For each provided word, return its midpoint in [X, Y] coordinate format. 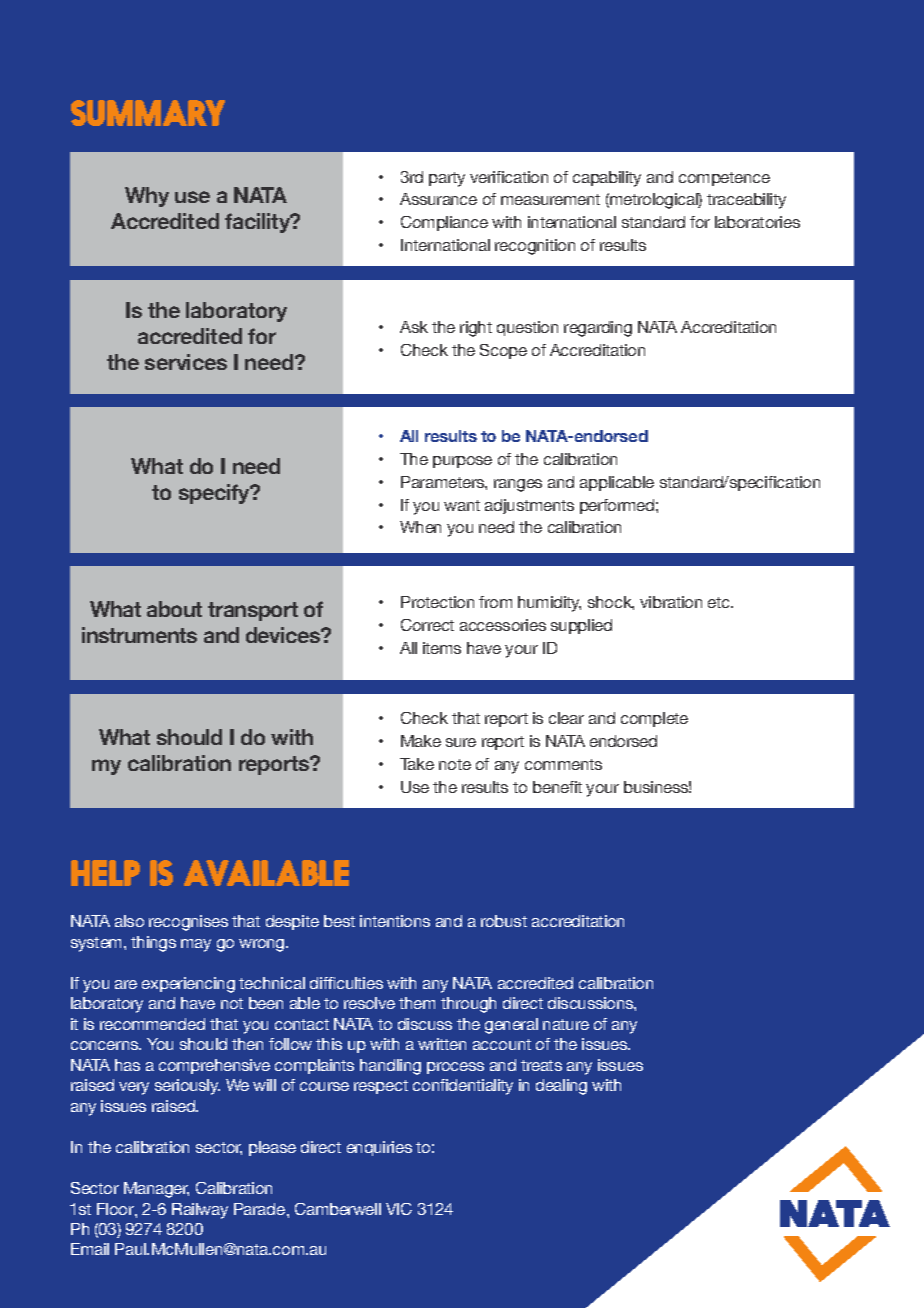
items [442, 648]
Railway [200, 1211]
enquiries [379, 1148]
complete [654, 719]
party [447, 179]
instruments [139, 635]
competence [724, 179]
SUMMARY [148, 113]
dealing [561, 1087]
